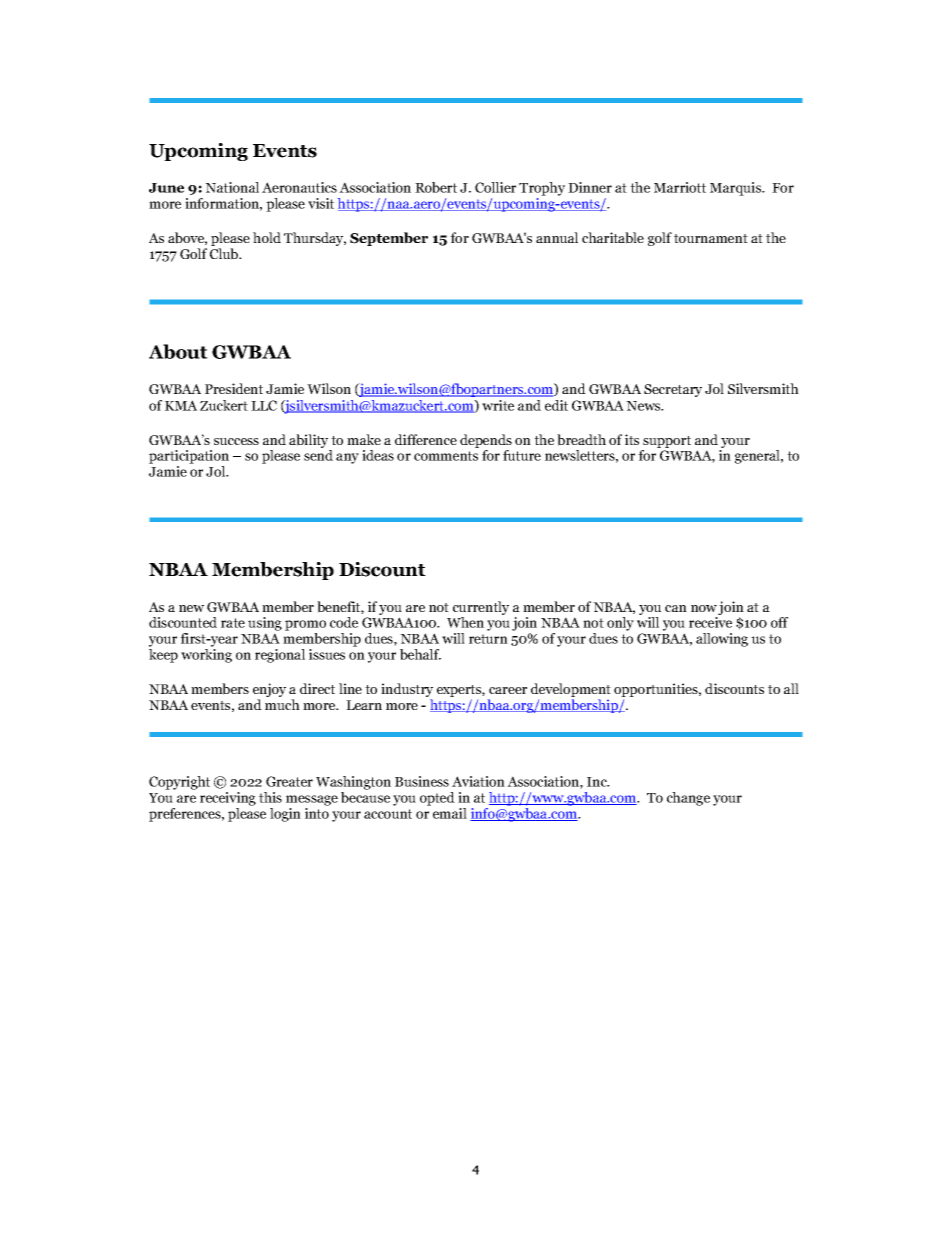  I want to click on participation, so click(189, 457).
